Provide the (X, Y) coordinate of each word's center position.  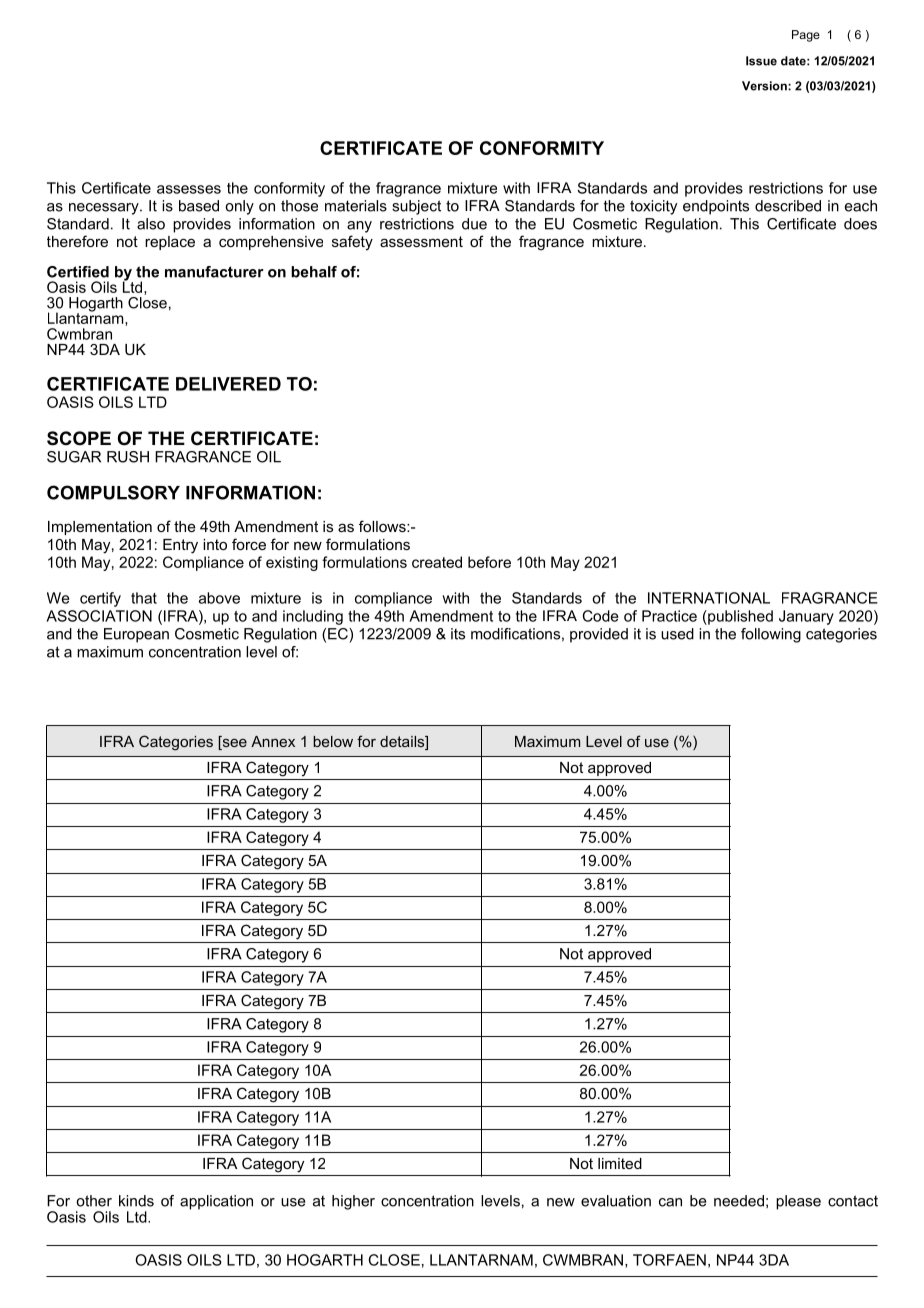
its (458, 634)
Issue (761, 61)
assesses (189, 189)
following (771, 635)
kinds (136, 1201)
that (144, 598)
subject (416, 207)
